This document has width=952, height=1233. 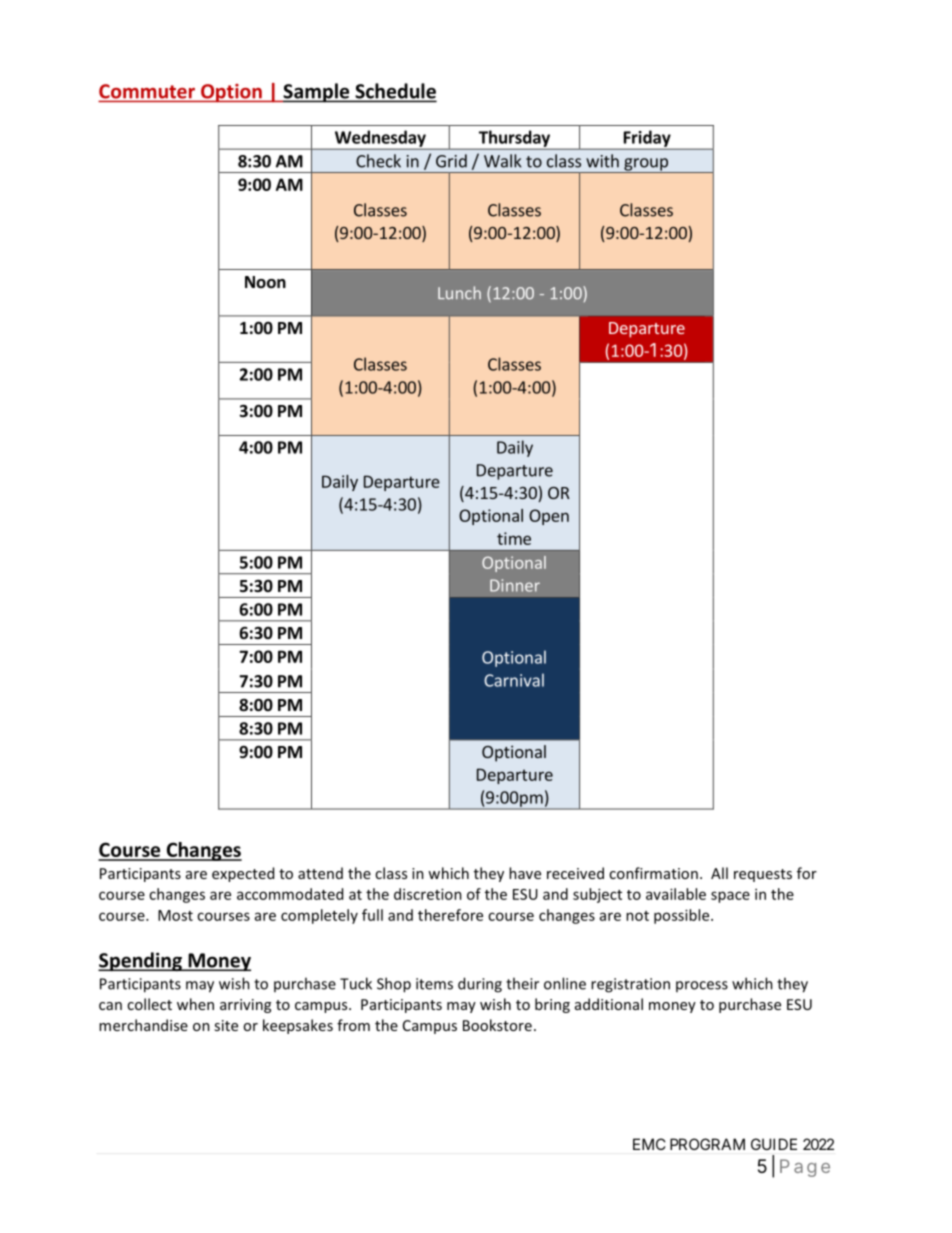 What do you see at coordinates (451, 161) in the document?
I see `Grid` at bounding box center [451, 161].
